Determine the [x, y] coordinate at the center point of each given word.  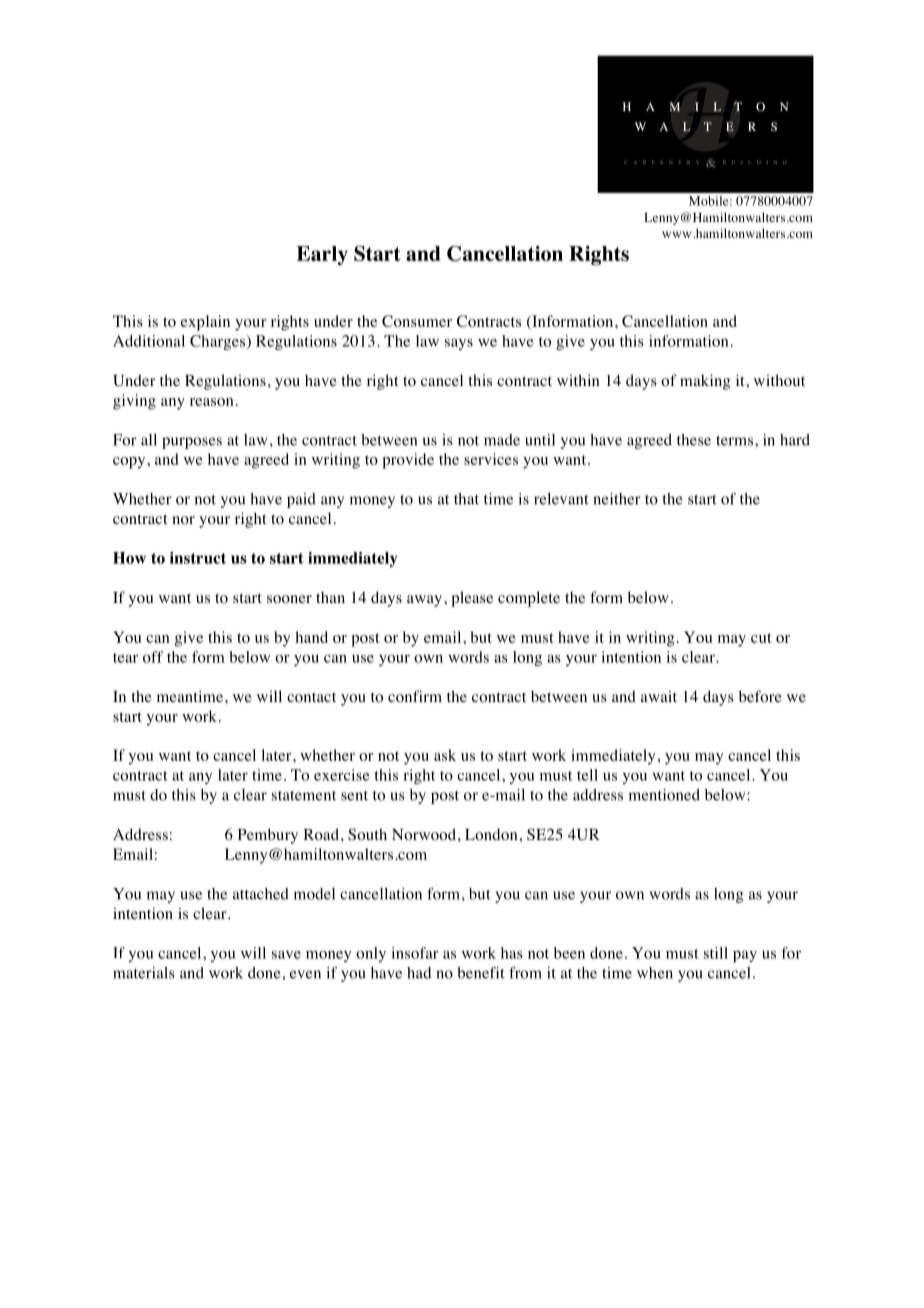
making [705, 382]
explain [205, 323]
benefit [481, 973]
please [472, 599]
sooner [289, 599]
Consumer [417, 321]
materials [144, 973]
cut [761, 638]
